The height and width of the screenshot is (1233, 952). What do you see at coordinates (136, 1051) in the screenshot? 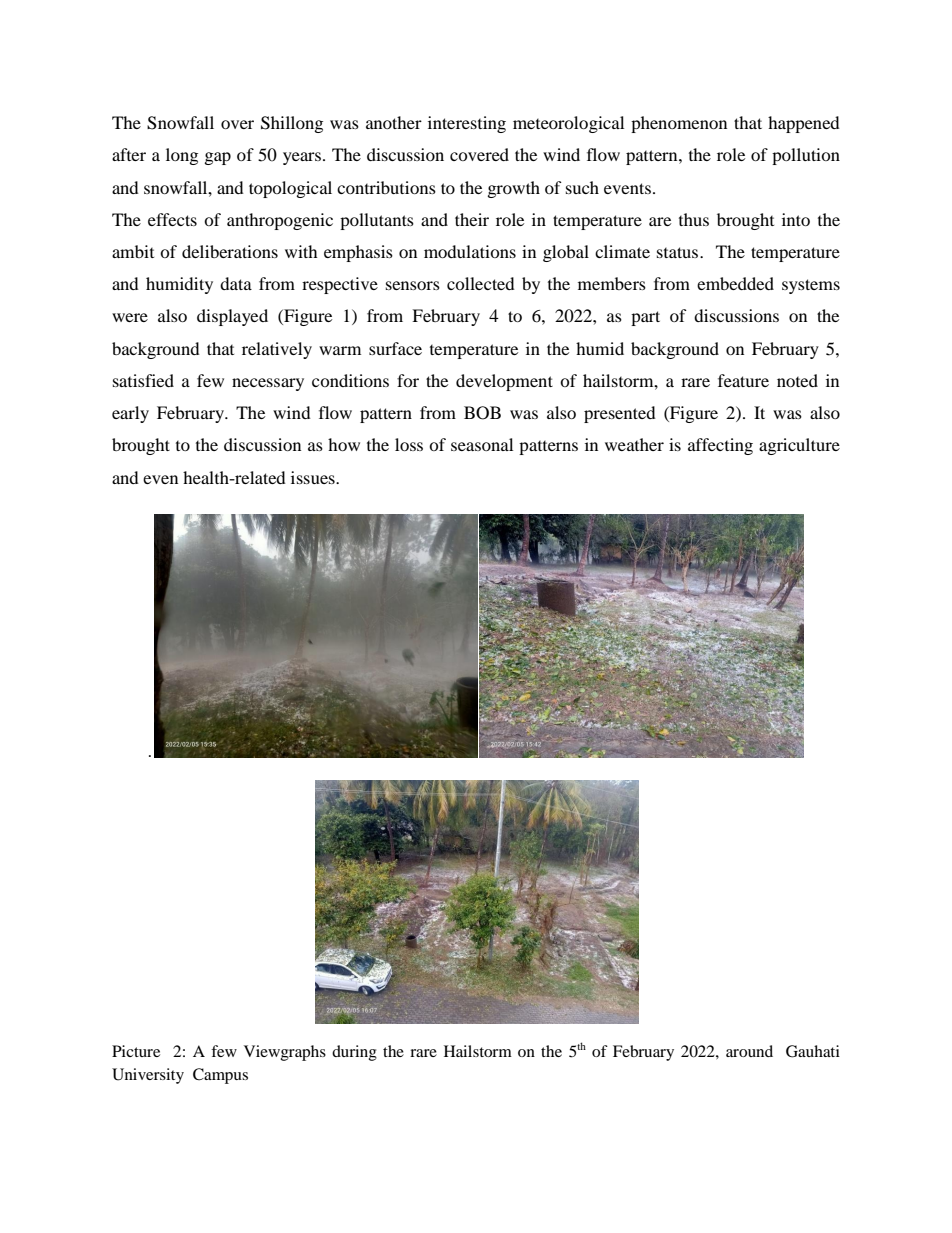
I see `Picture` at bounding box center [136, 1051].
